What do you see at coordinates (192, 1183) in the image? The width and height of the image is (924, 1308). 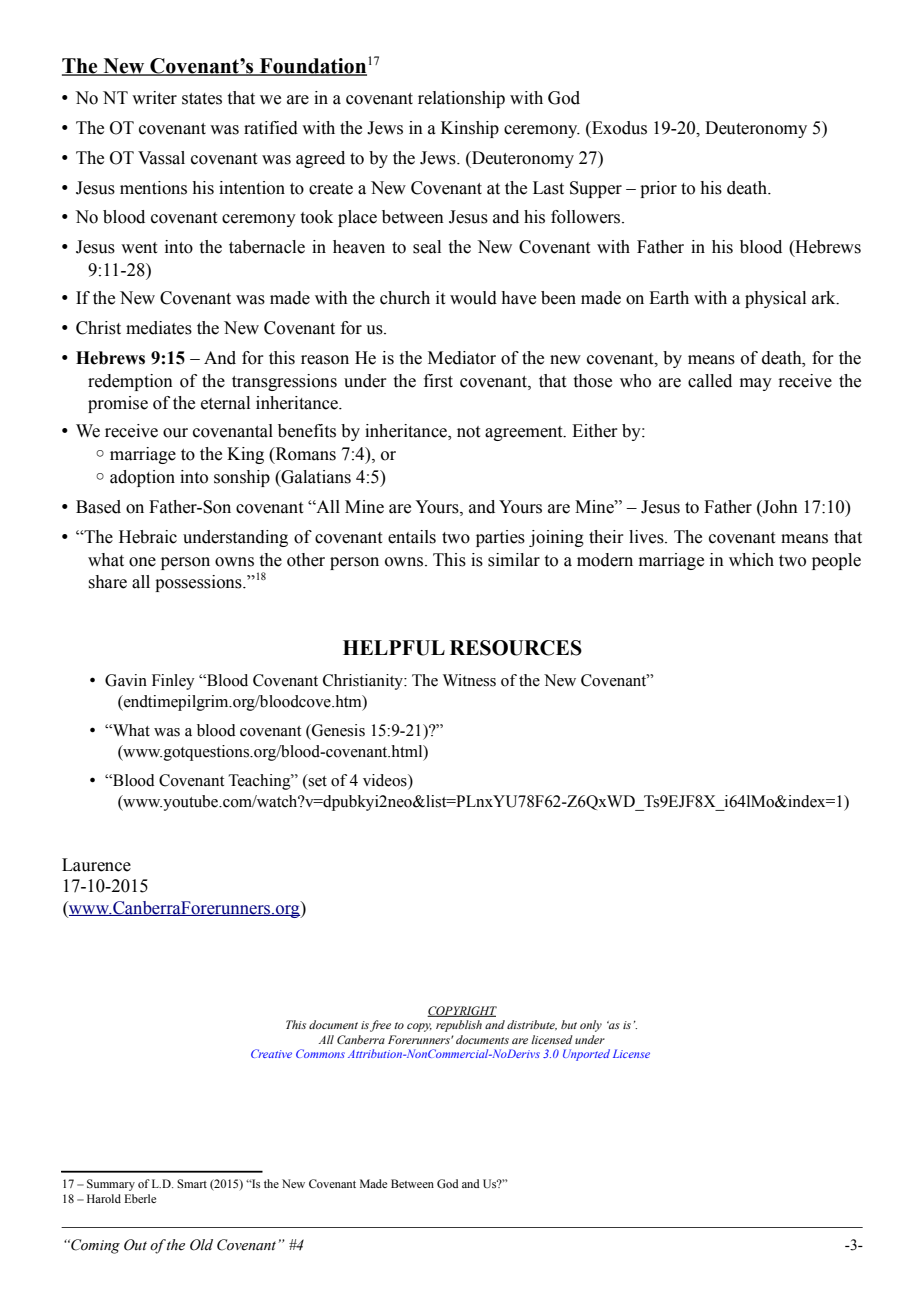 I see `Smart` at bounding box center [192, 1183].
